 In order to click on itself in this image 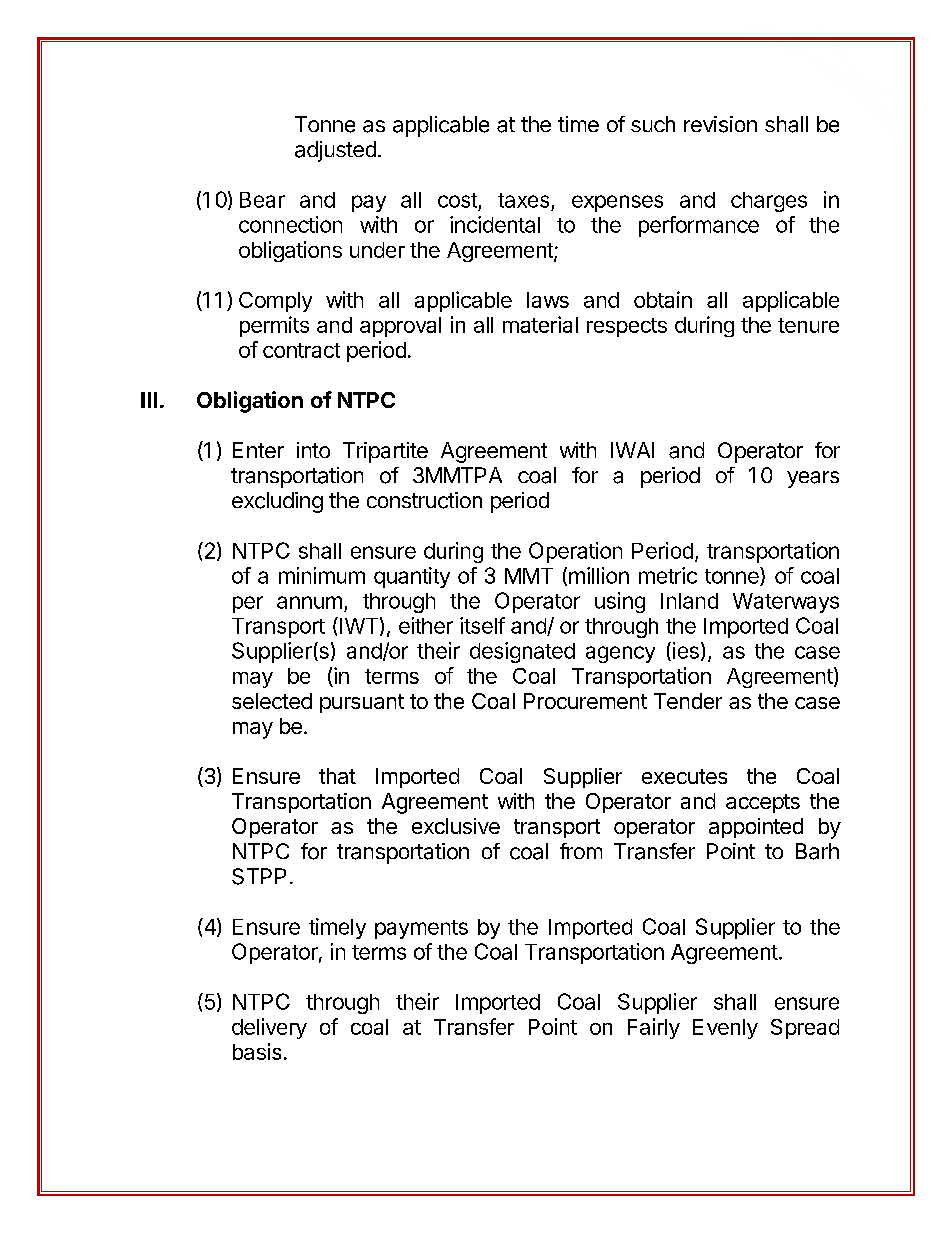, I will do `click(482, 625)`.
